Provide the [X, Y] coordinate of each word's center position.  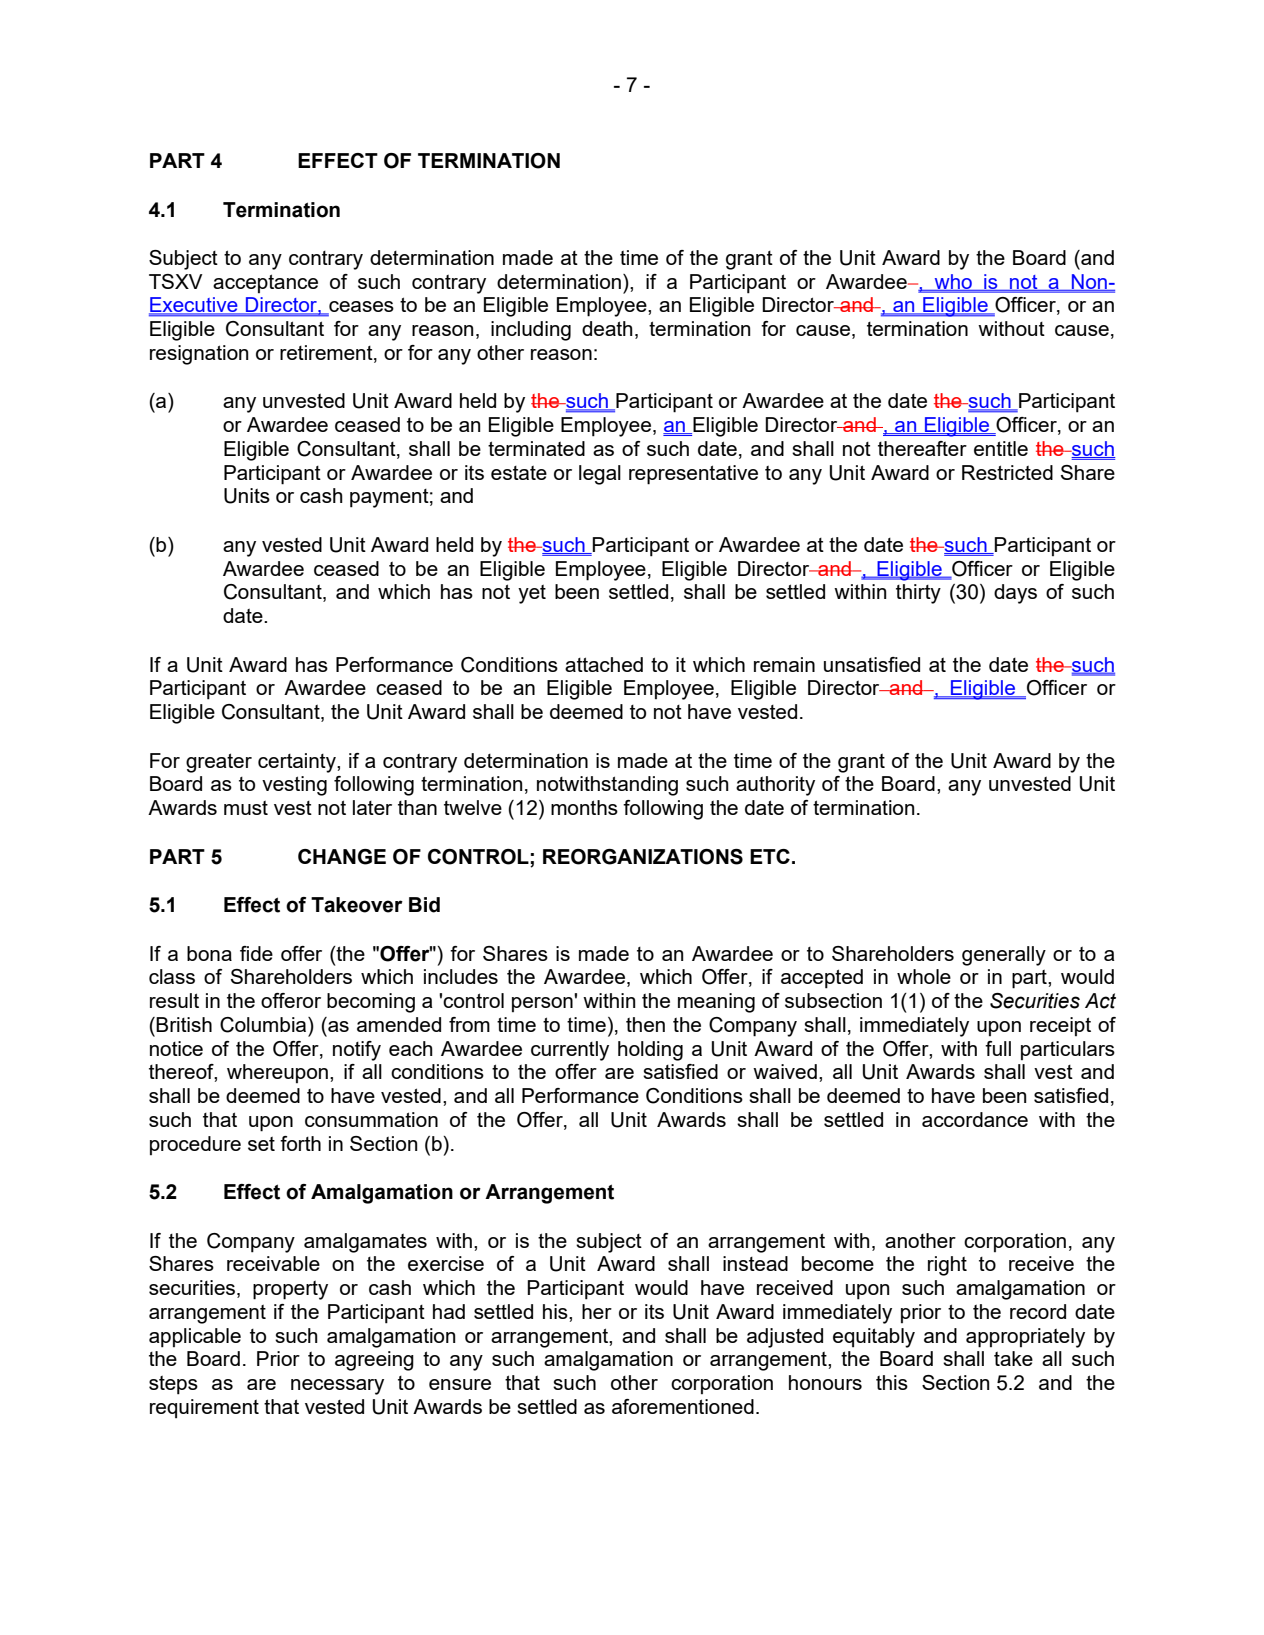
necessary [337, 1387]
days [1015, 594]
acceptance [265, 283]
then [645, 1024]
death [607, 328]
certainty [298, 763]
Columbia [264, 1025]
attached [604, 664]
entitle [1001, 448]
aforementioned [683, 1406]
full [998, 1048]
